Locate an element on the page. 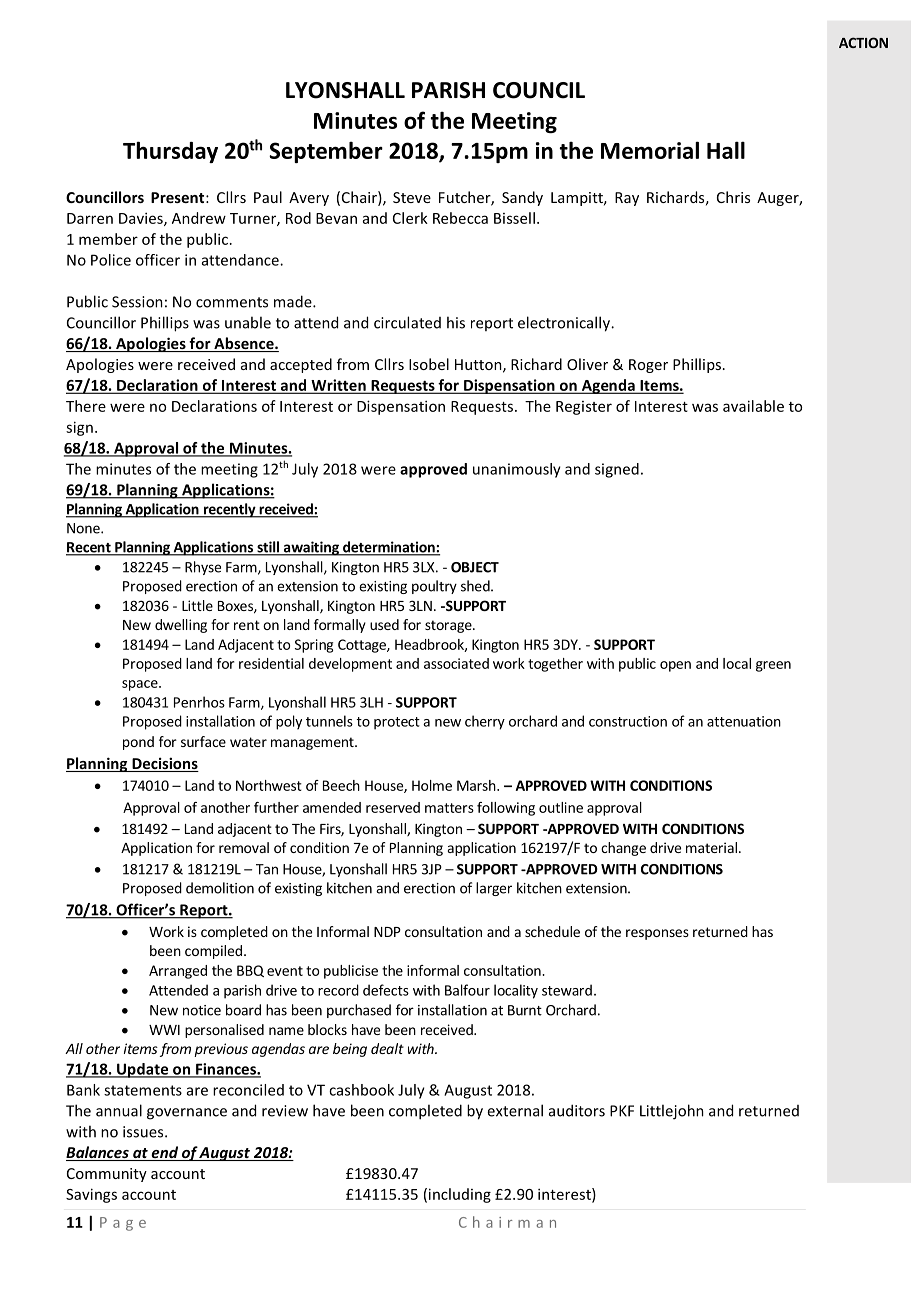  Sandy is located at coordinates (522, 198).
